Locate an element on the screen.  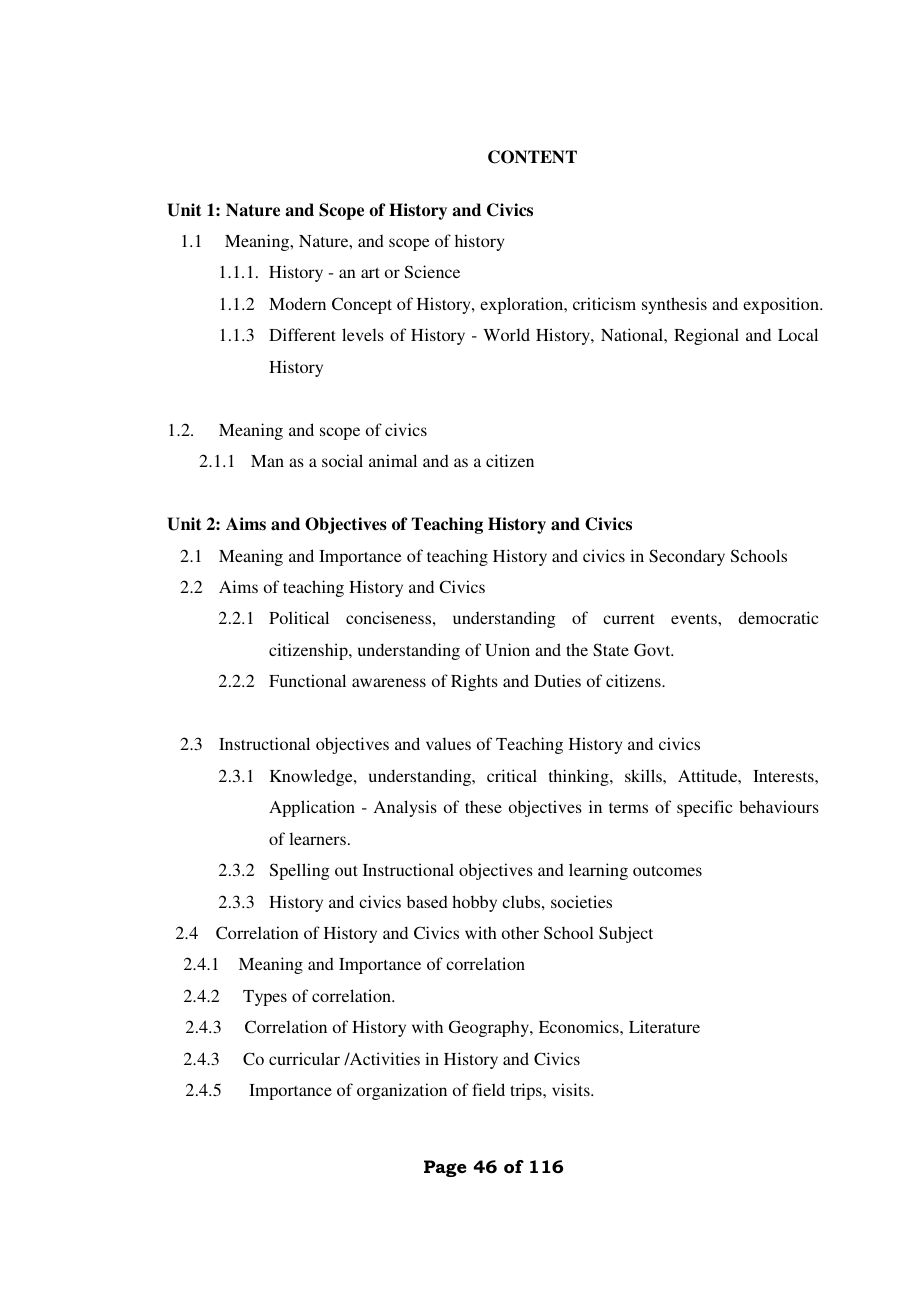
these is located at coordinates (483, 806).
